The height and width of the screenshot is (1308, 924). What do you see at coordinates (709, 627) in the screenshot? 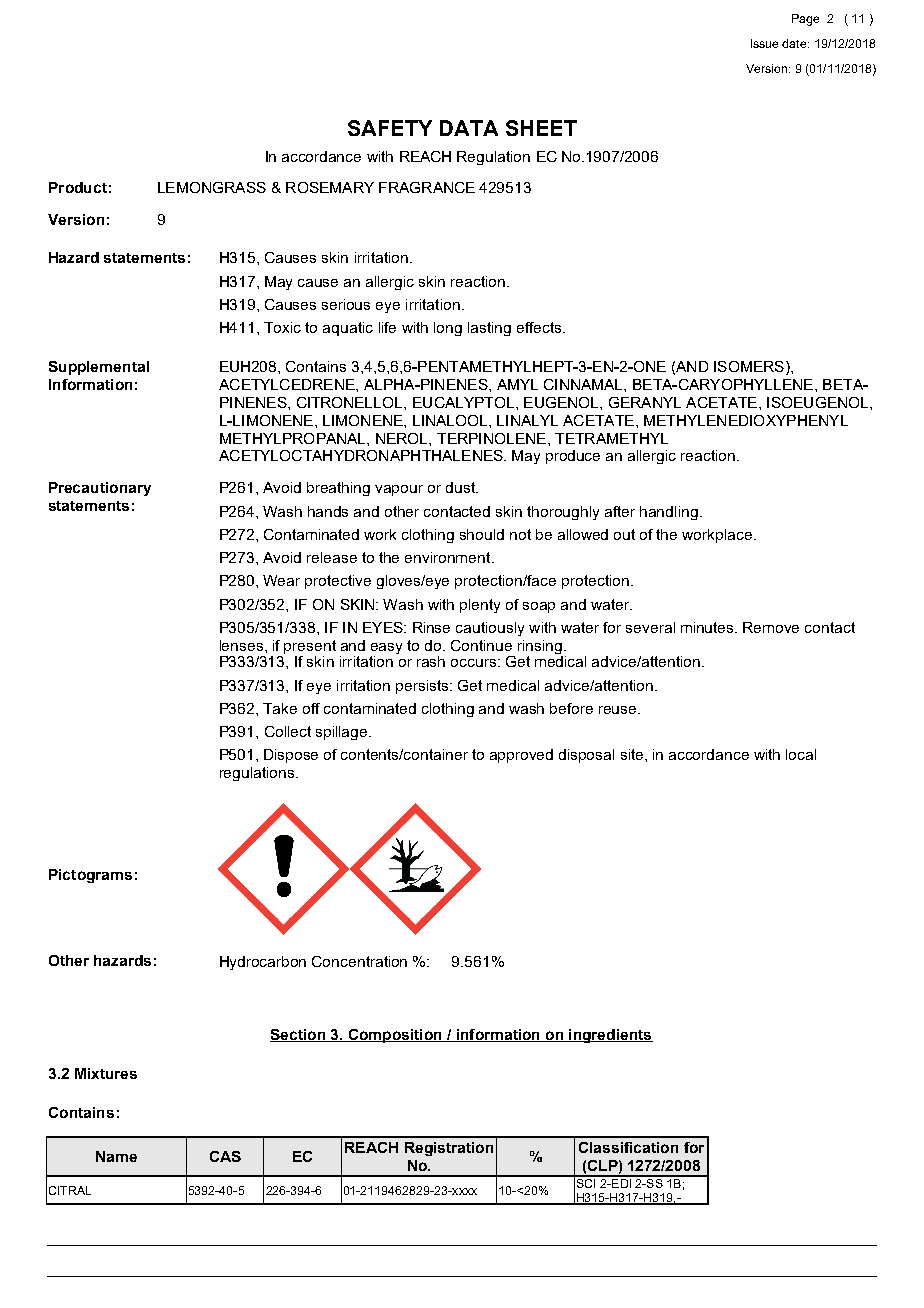
I see `minutes` at bounding box center [709, 627].
